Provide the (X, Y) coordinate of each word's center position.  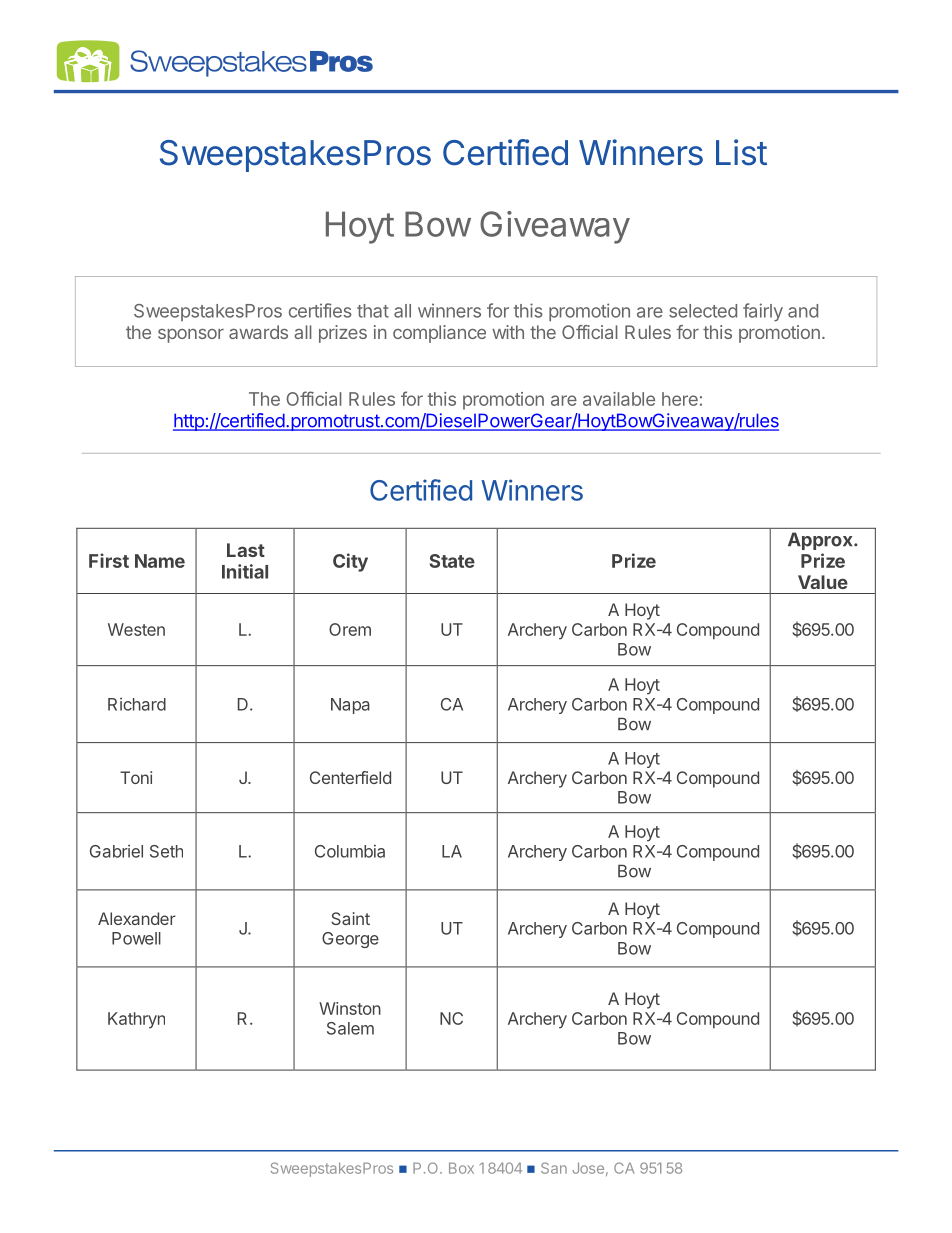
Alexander (137, 918)
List (741, 152)
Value (823, 582)
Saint (350, 918)
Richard (137, 704)
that (373, 311)
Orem (350, 629)
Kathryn (136, 1020)
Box (461, 1168)
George (350, 940)
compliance (439, 334)
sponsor (191, 336)
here (680, 399)
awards (258, 332)
